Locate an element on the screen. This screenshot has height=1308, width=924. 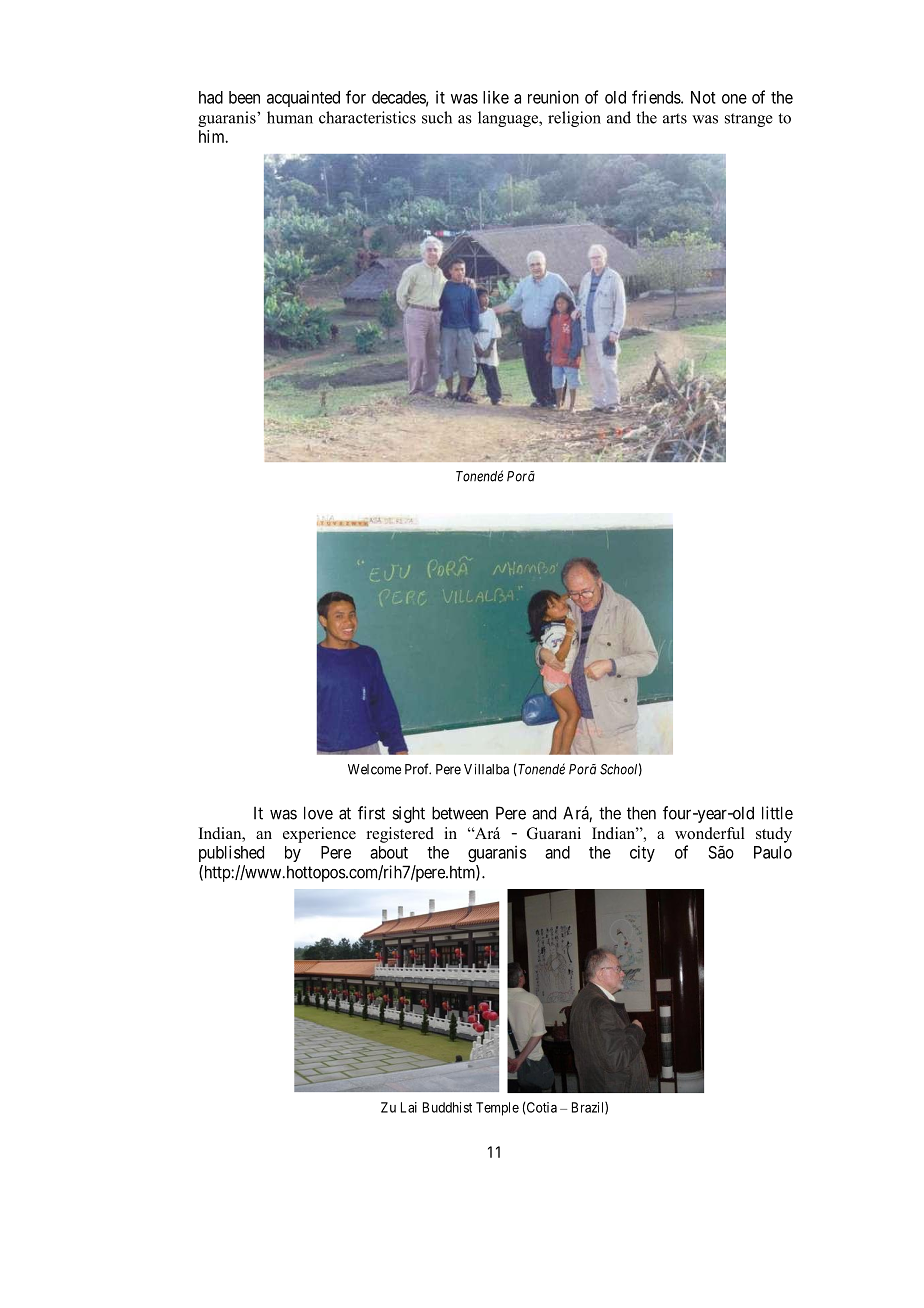
like is located at coordinates (496, 97).
